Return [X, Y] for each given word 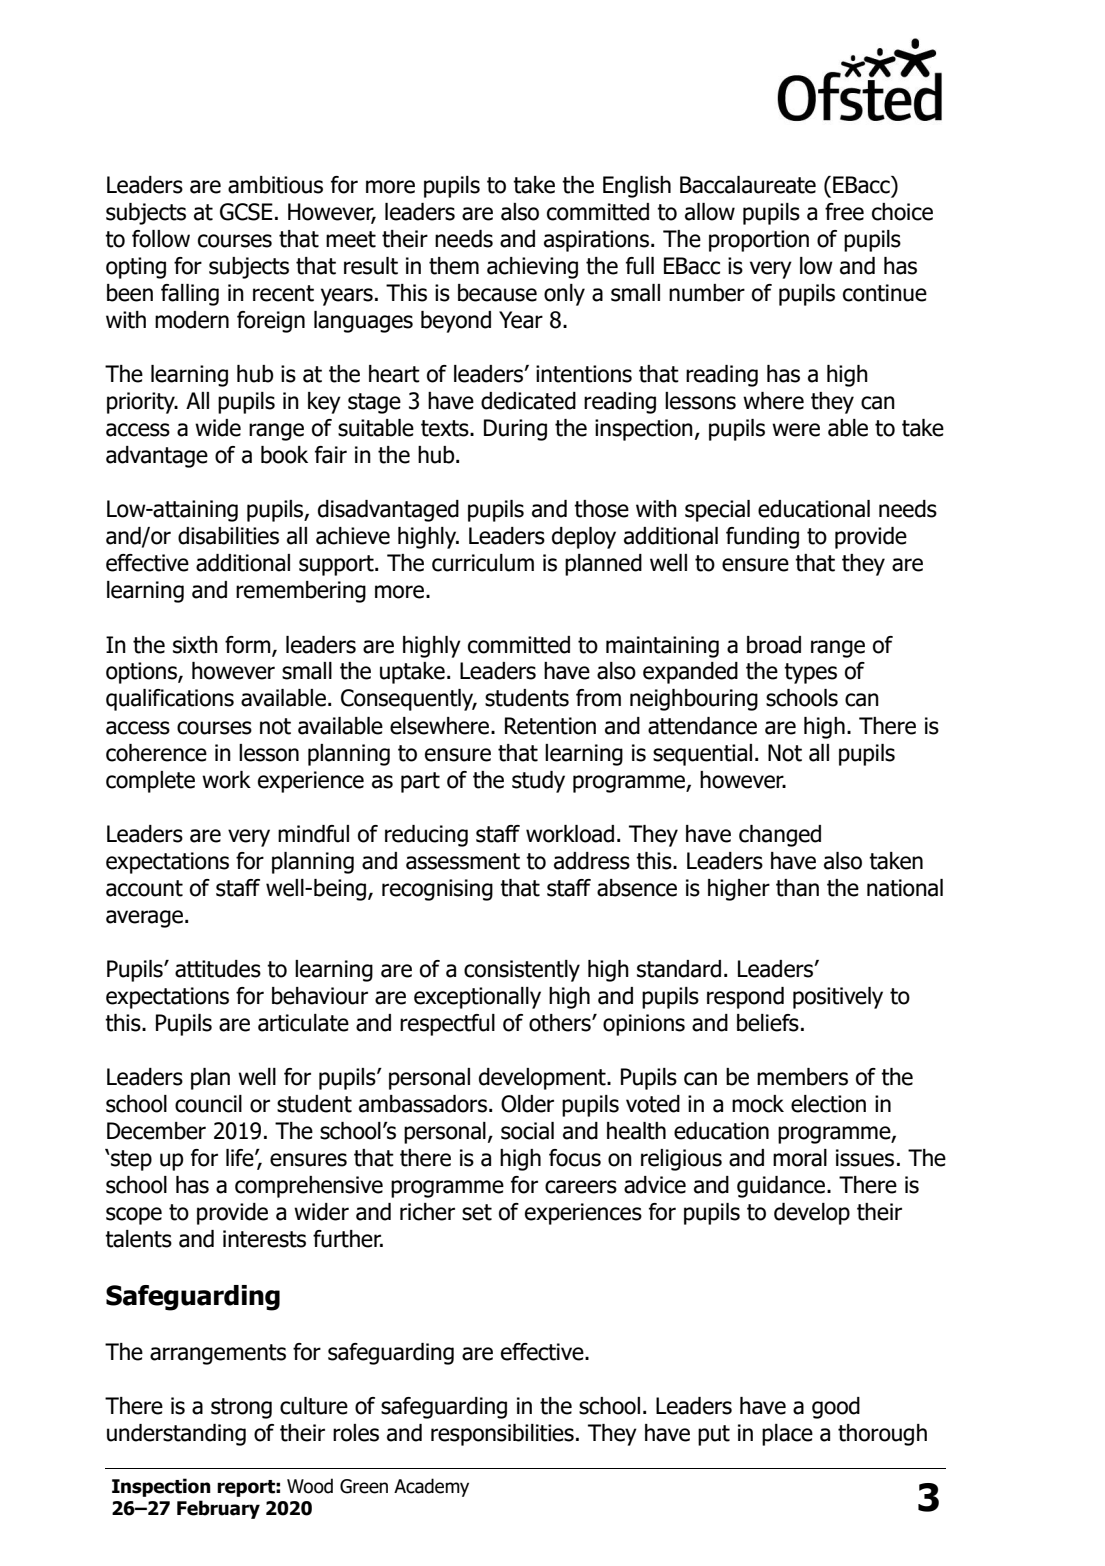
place [787, 1435]
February [218, 1509]
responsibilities [502, 1435]
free [844, 212]
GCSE [246, 212]
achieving [532, 268]
